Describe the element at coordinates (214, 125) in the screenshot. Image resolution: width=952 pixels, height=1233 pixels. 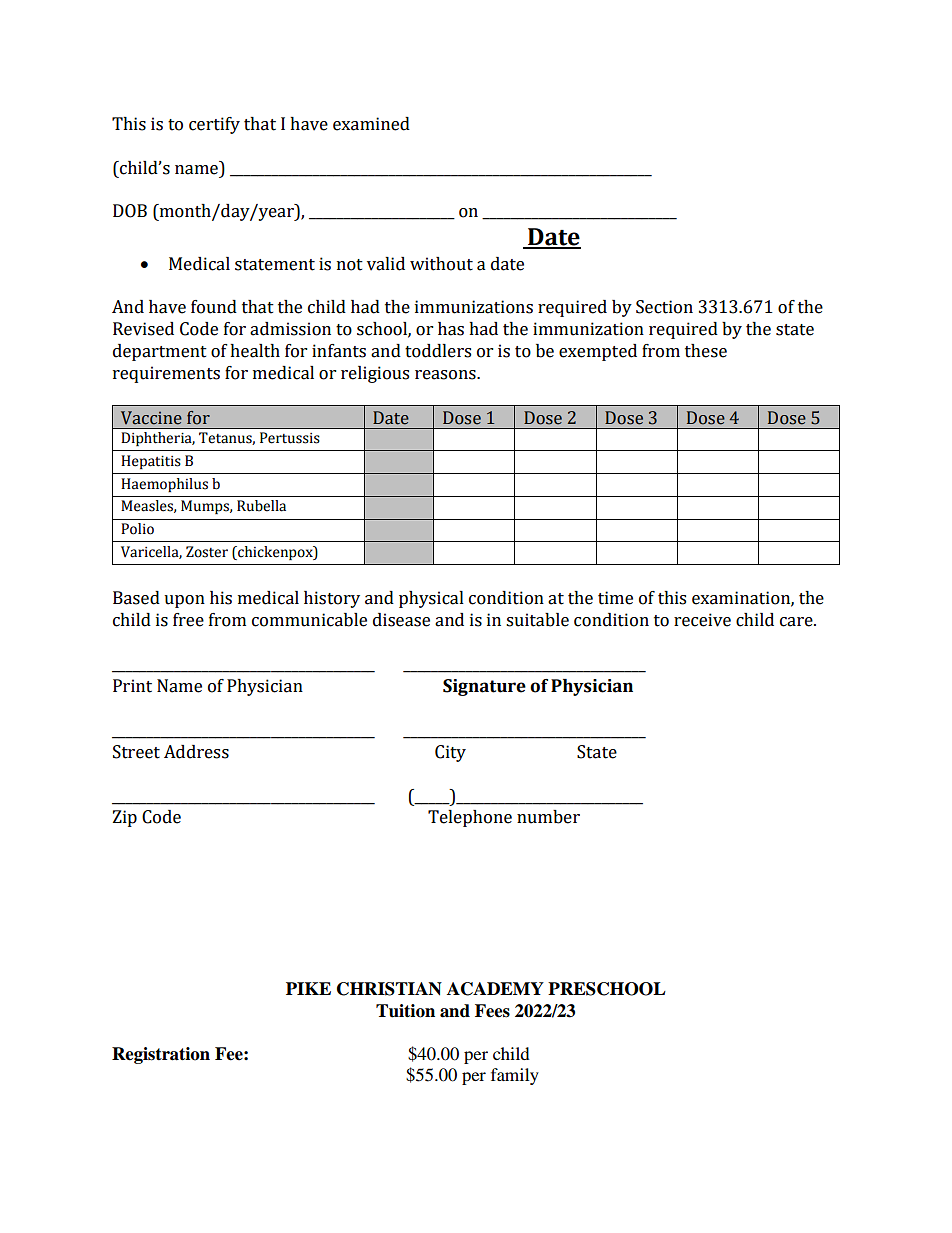
I see `certify` at that location.
